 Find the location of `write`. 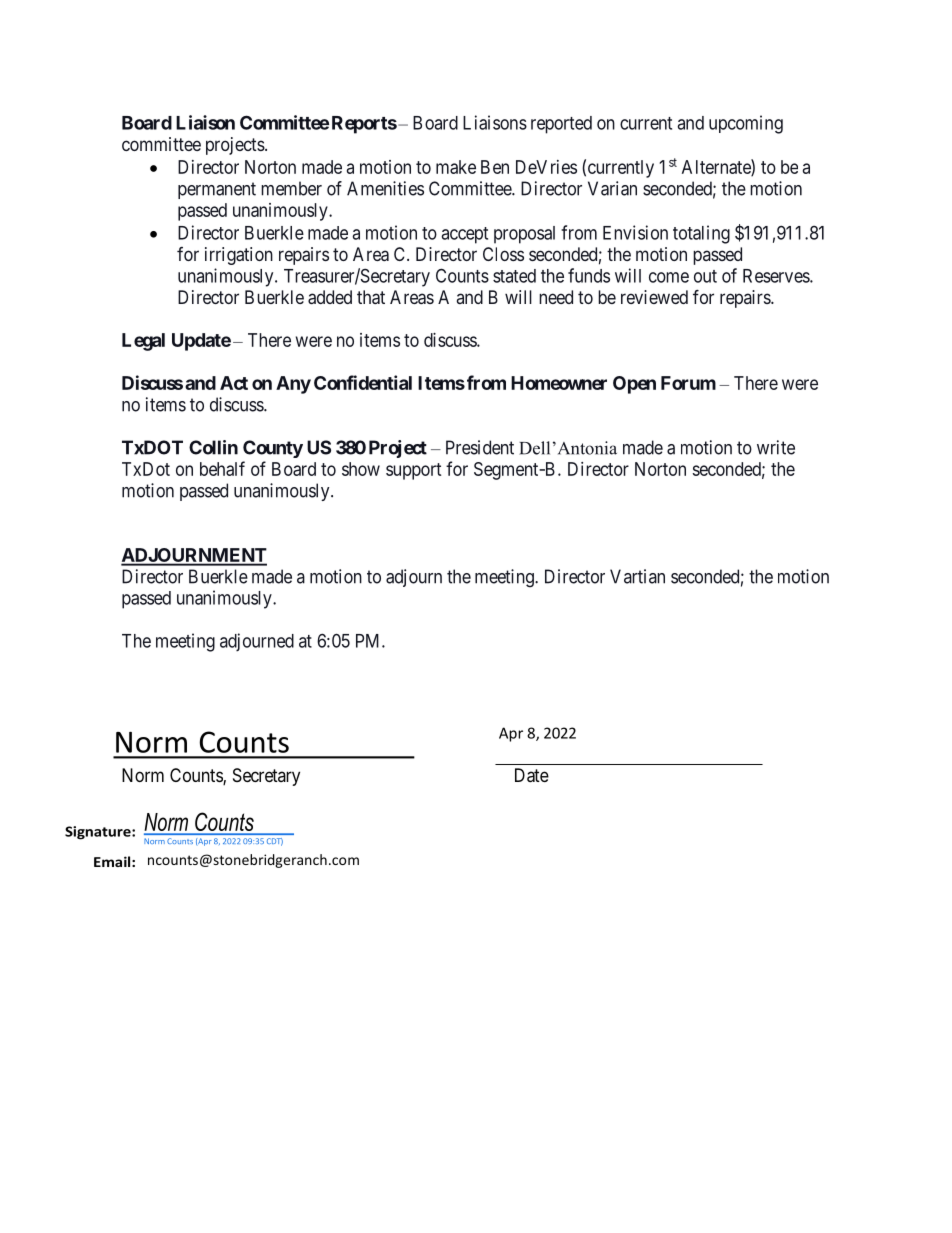

write is located at coordinates (776, 447).
